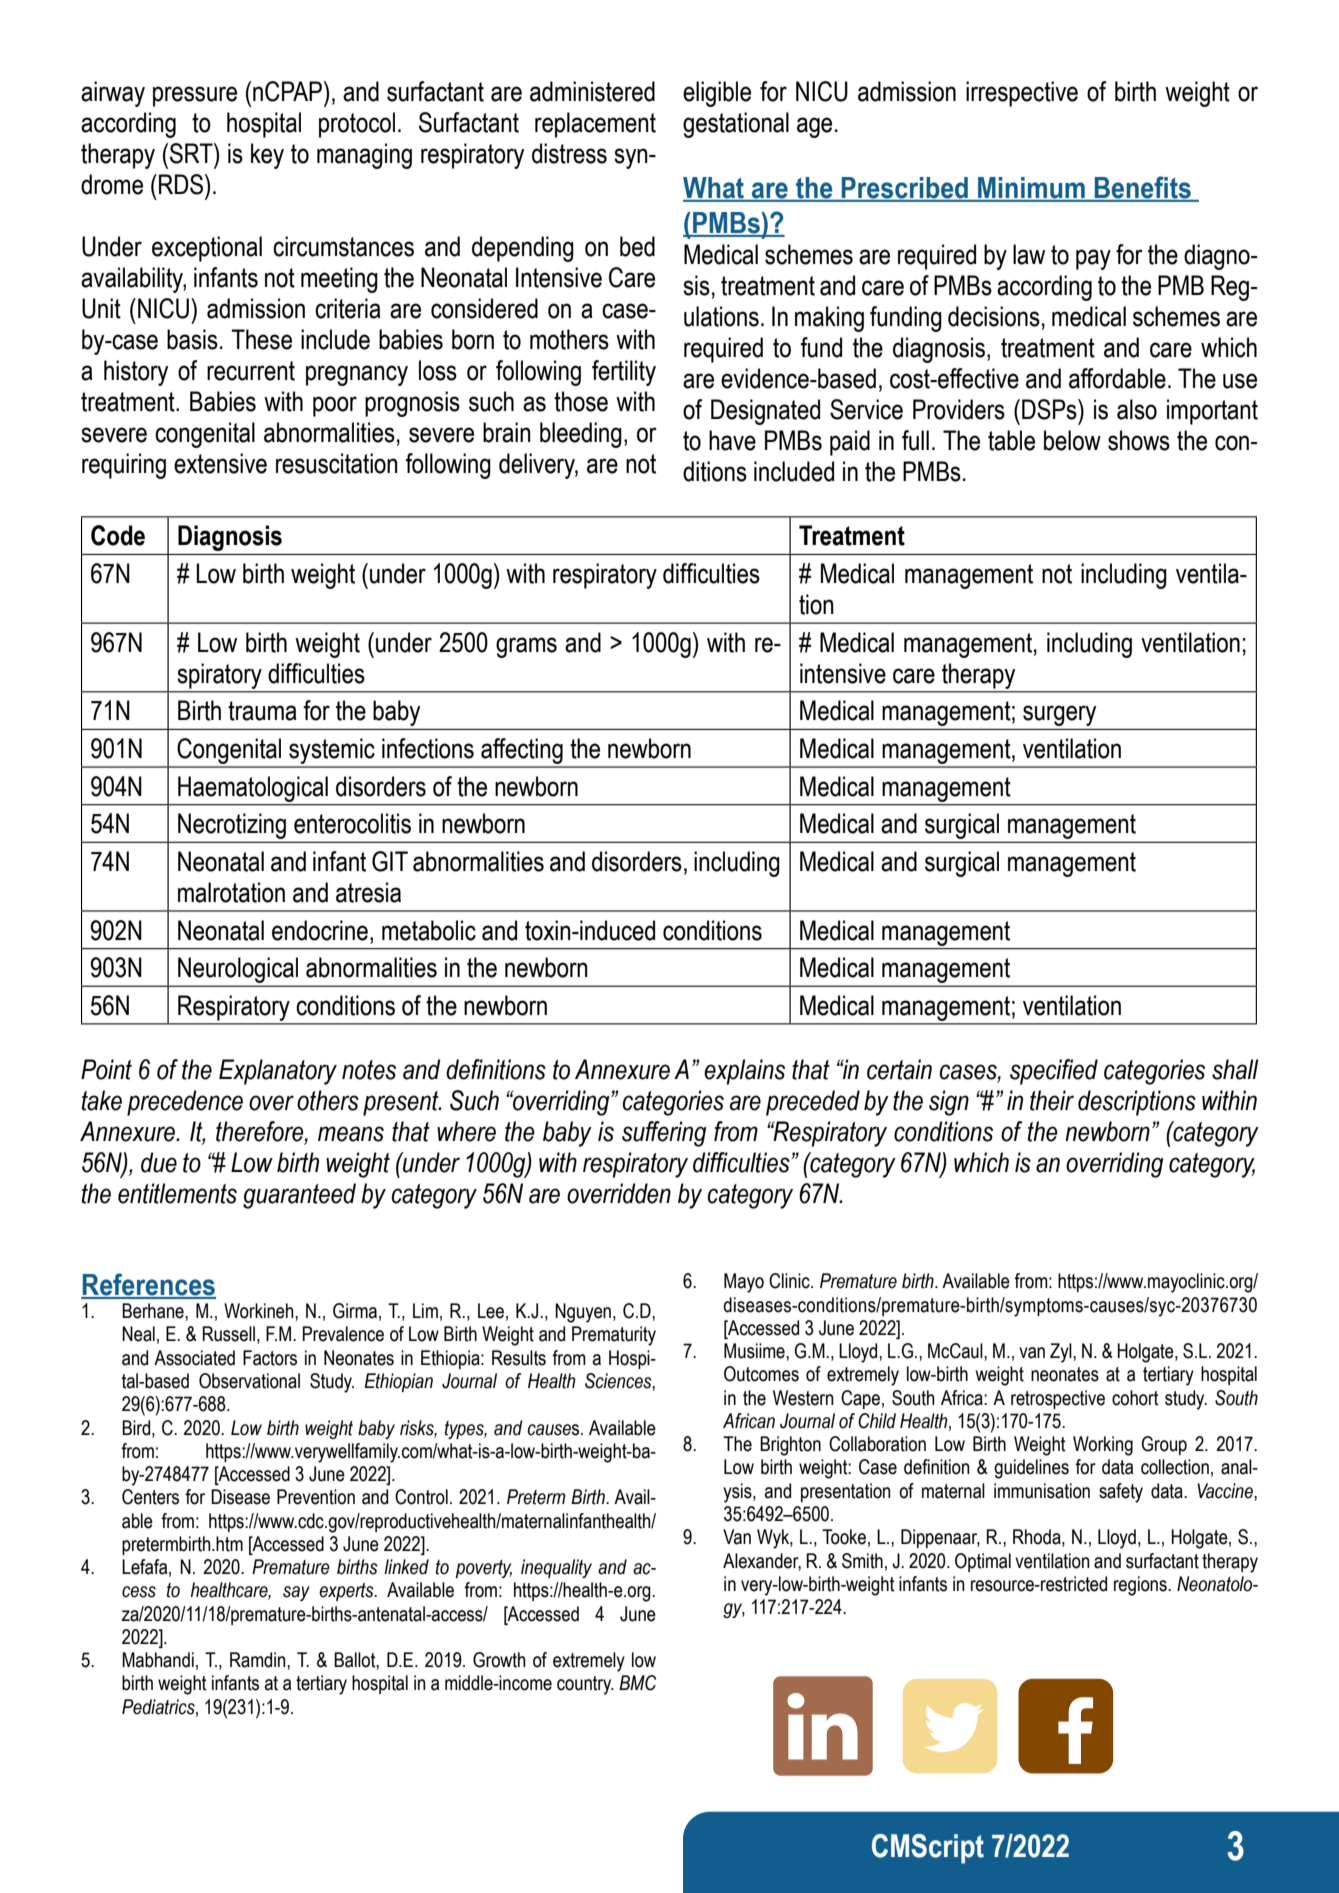  What do you see at coordinates (595, 125) in the screenshot?
I see `replacement` at bounding box center [595, 125].
